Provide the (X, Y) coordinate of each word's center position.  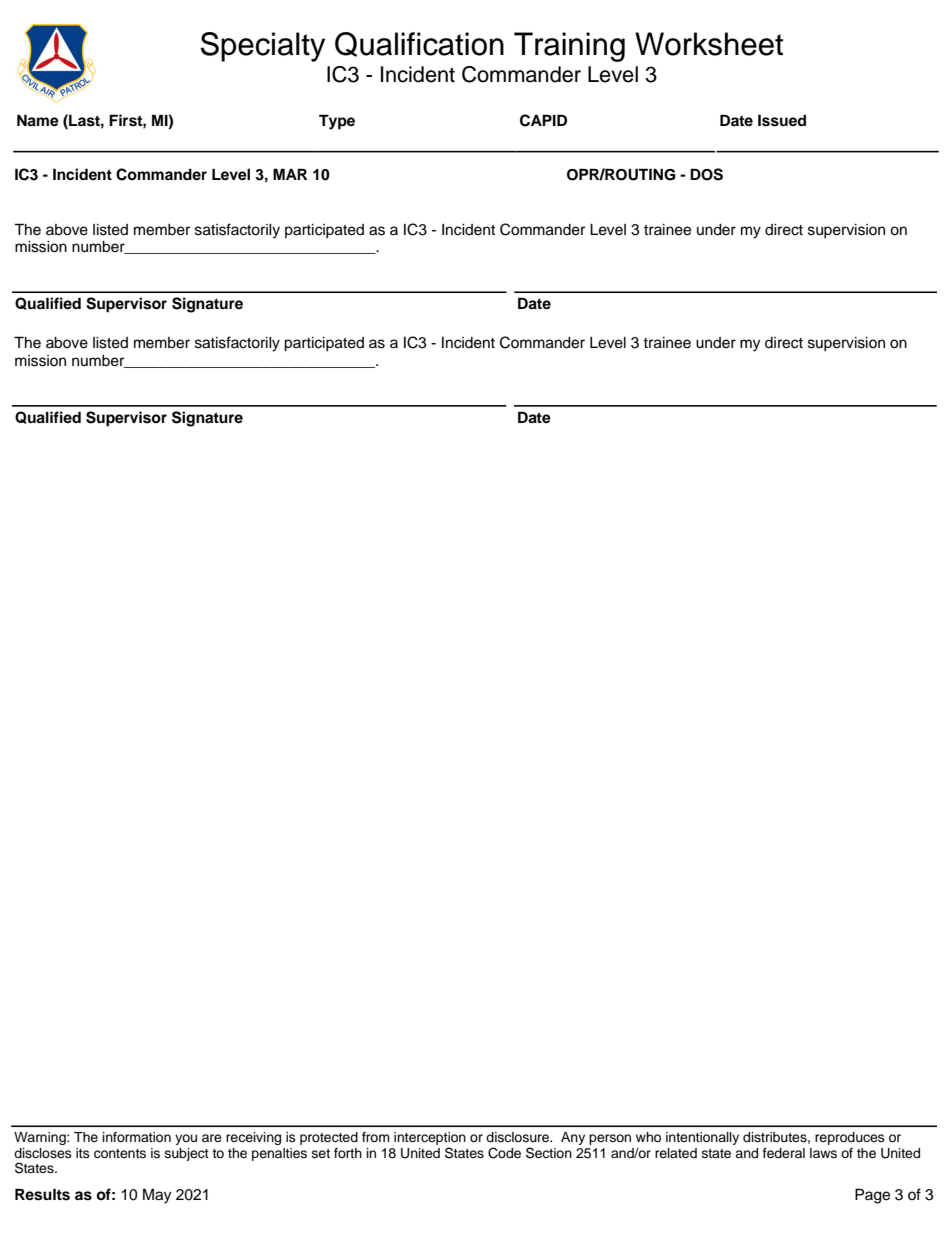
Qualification (419, 44)
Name (38, 120)
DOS (706, 174)
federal (784, 1153)
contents (120, 1154)
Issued (782, 120)
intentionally (702, 1138)
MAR (290, 174)
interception (430, 1138)
